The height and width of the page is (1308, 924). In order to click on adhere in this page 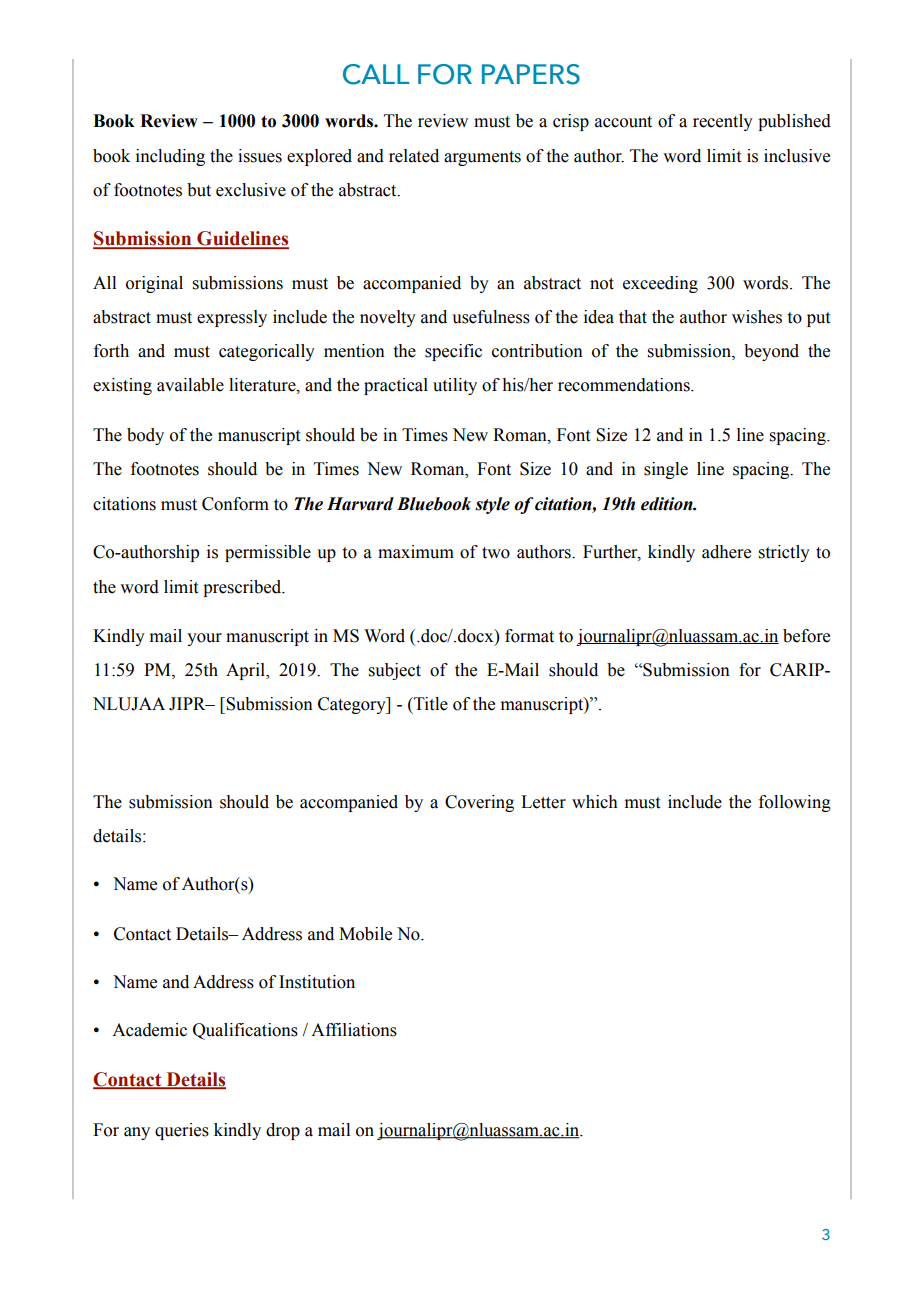, I will do `click(726, 552)`.
